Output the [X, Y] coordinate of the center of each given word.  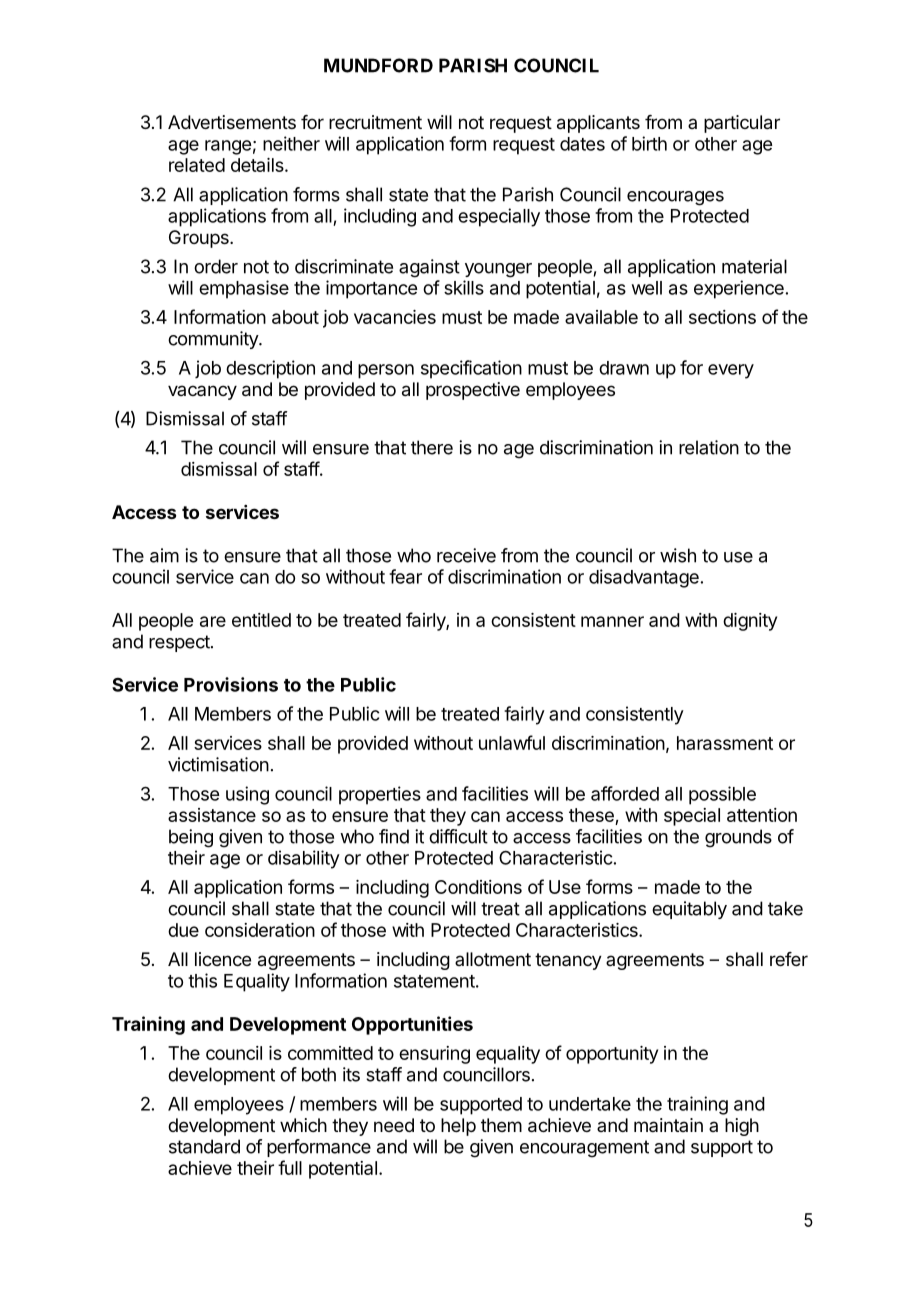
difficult [458, 836]
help [458, 1127]
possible [722, 795]
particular [742, 124]
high [742, 1127]
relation [709, 447]
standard [204, 1146]
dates [582, 144]
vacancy [202, 392]
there [432, 447]
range [228, 147]
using [247, 795]
